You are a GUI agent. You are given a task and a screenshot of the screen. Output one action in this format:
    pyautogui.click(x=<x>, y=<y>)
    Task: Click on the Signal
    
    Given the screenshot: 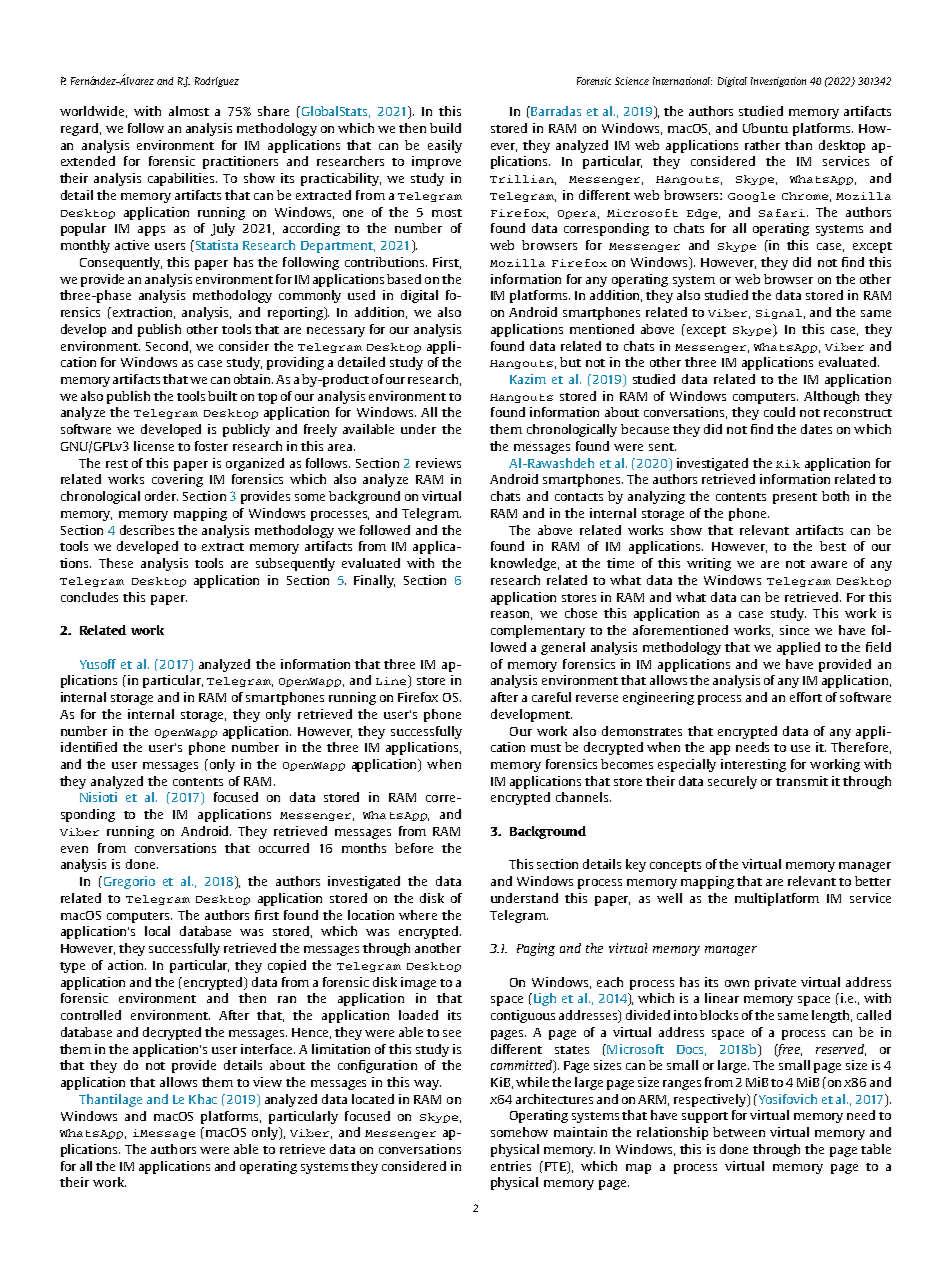 What is the action you would take?
    pyautogui.click(x=779, y=314)
